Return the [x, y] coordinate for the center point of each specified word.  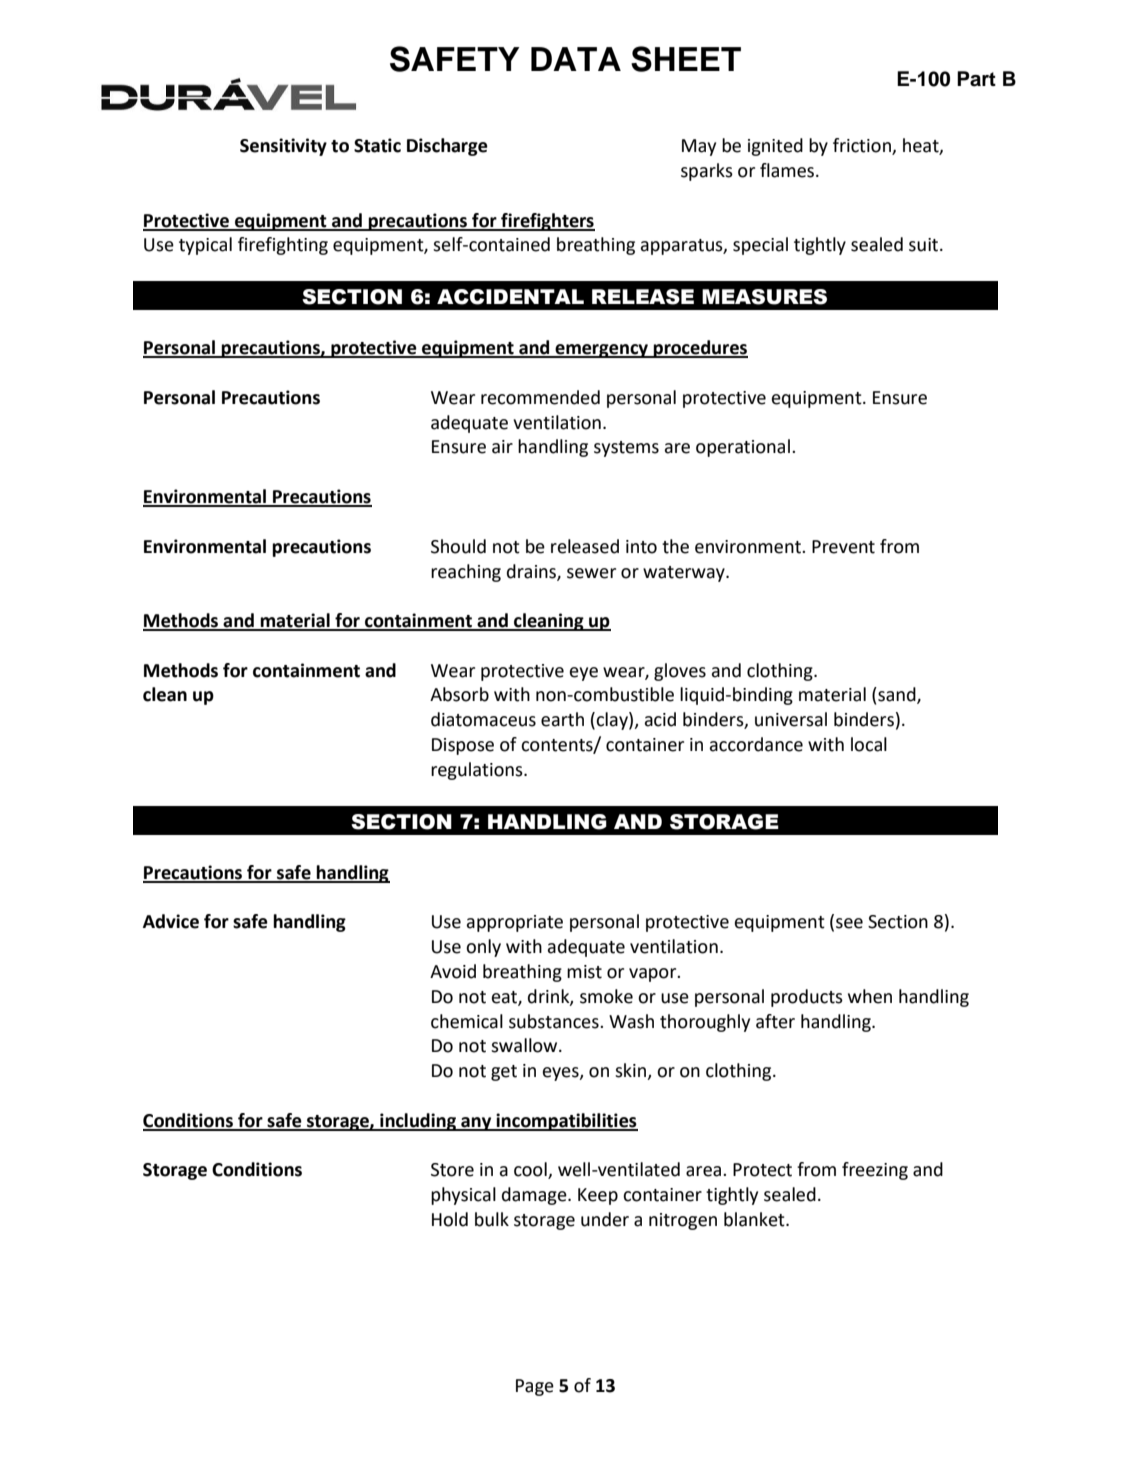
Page [535, 1387]
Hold [450, 1219]
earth [562, 719]
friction [863, 146]
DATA [576, 59]
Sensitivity [283, 147]
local [869, 744]
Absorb [459, 694]
